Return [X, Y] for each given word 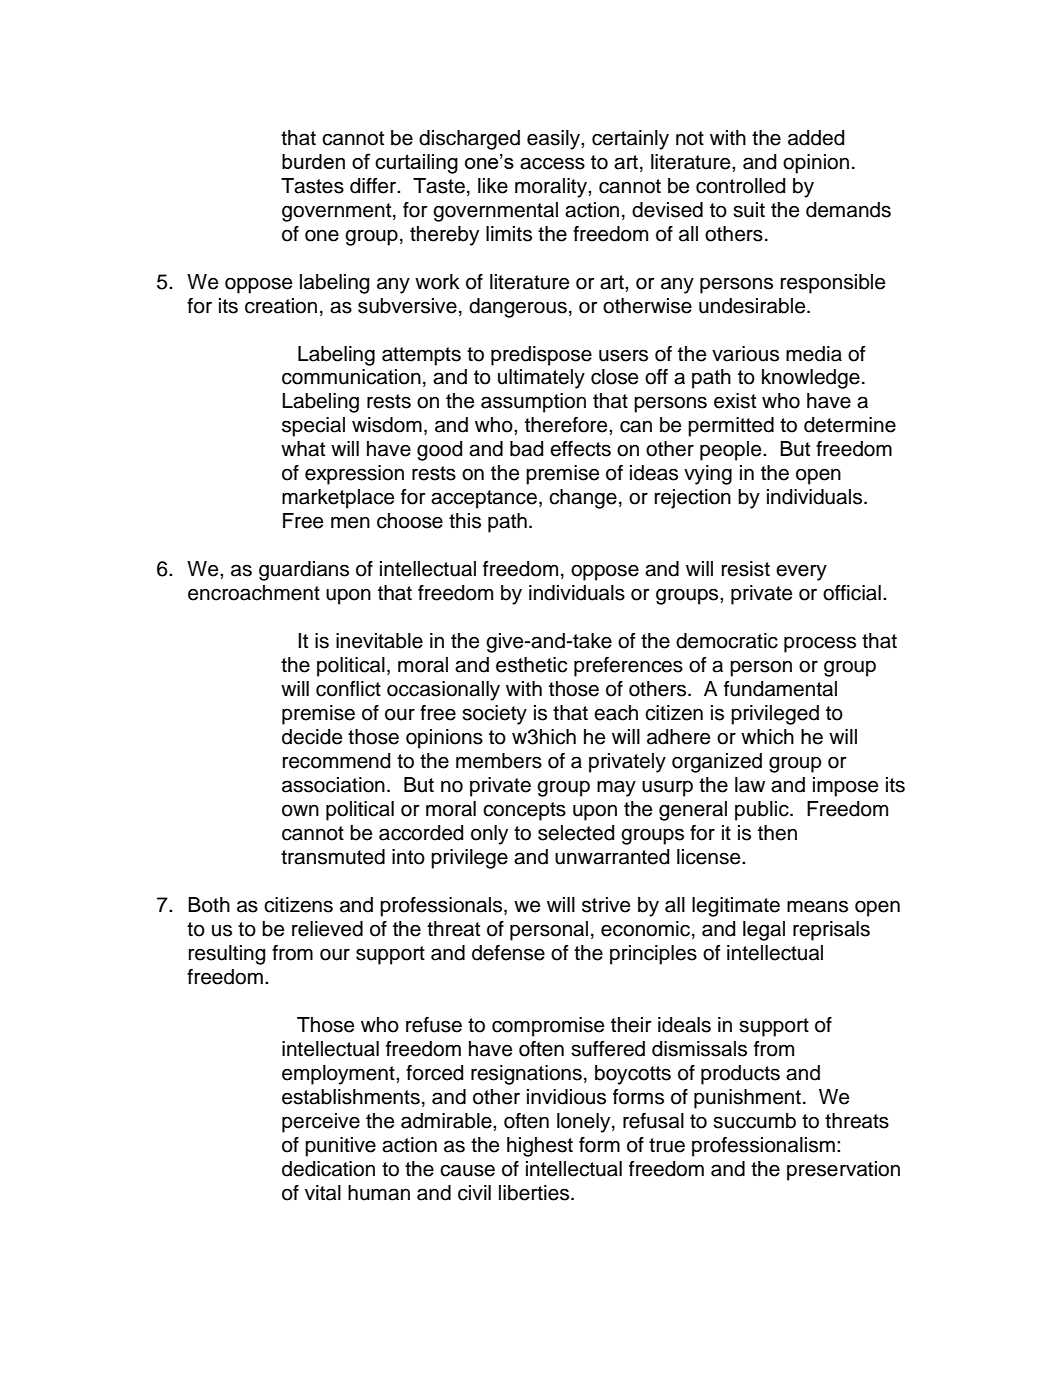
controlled [741, 186]
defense [508, 953]
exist [735, 401]
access [552, 163]
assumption [533, 403]
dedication [328, 1169]
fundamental [780, 689]
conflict [348, 689]
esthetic [531, 665]
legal [764, 931]
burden [313, 161]
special [313, 427]
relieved [327, 929]
